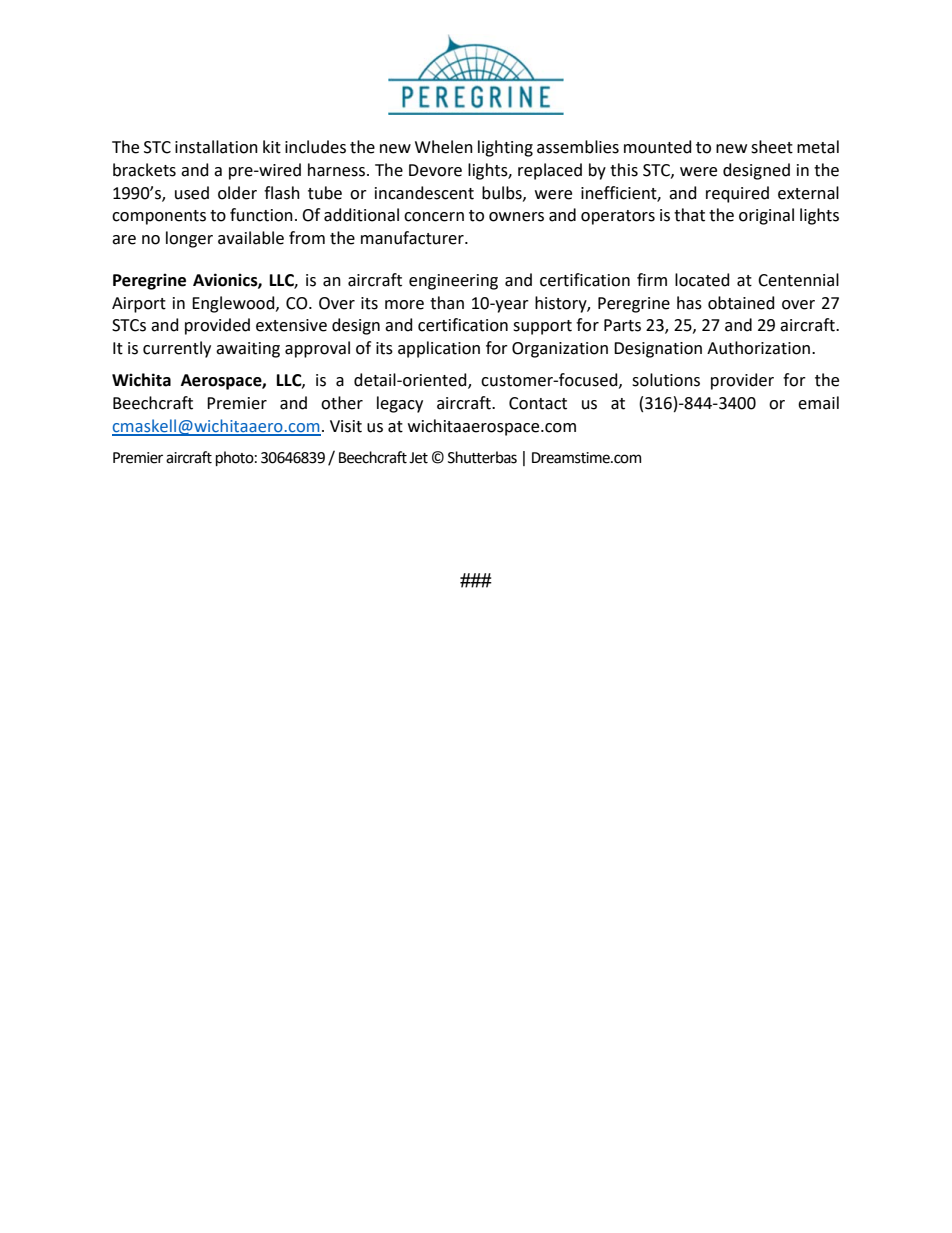 The image size is (952, 1233). What do you see at coordinates (818, 403) in the screenshot?
I see `email` at bounding box center [818, 403].
